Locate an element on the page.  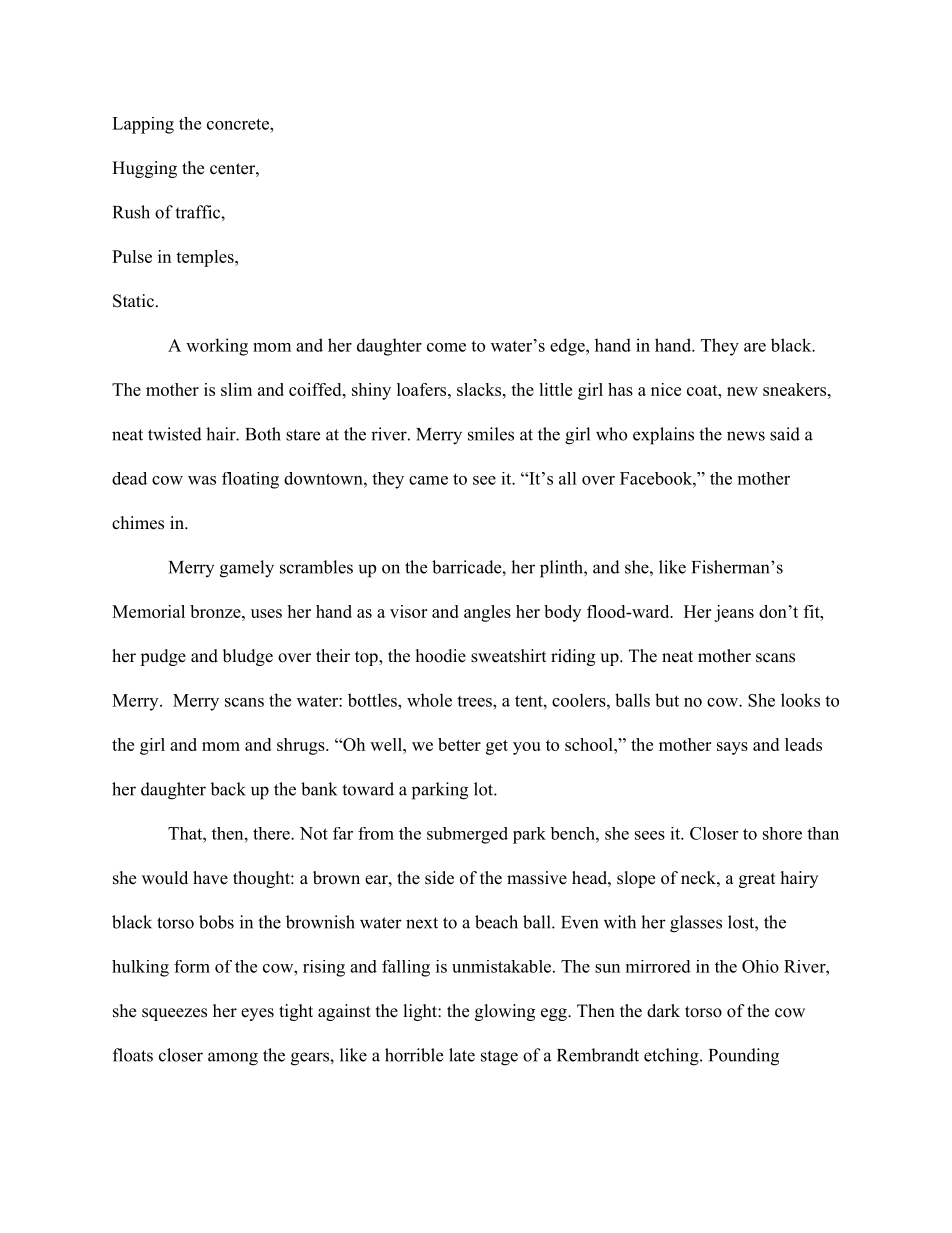
edge is located at coordinates (568, 347).
